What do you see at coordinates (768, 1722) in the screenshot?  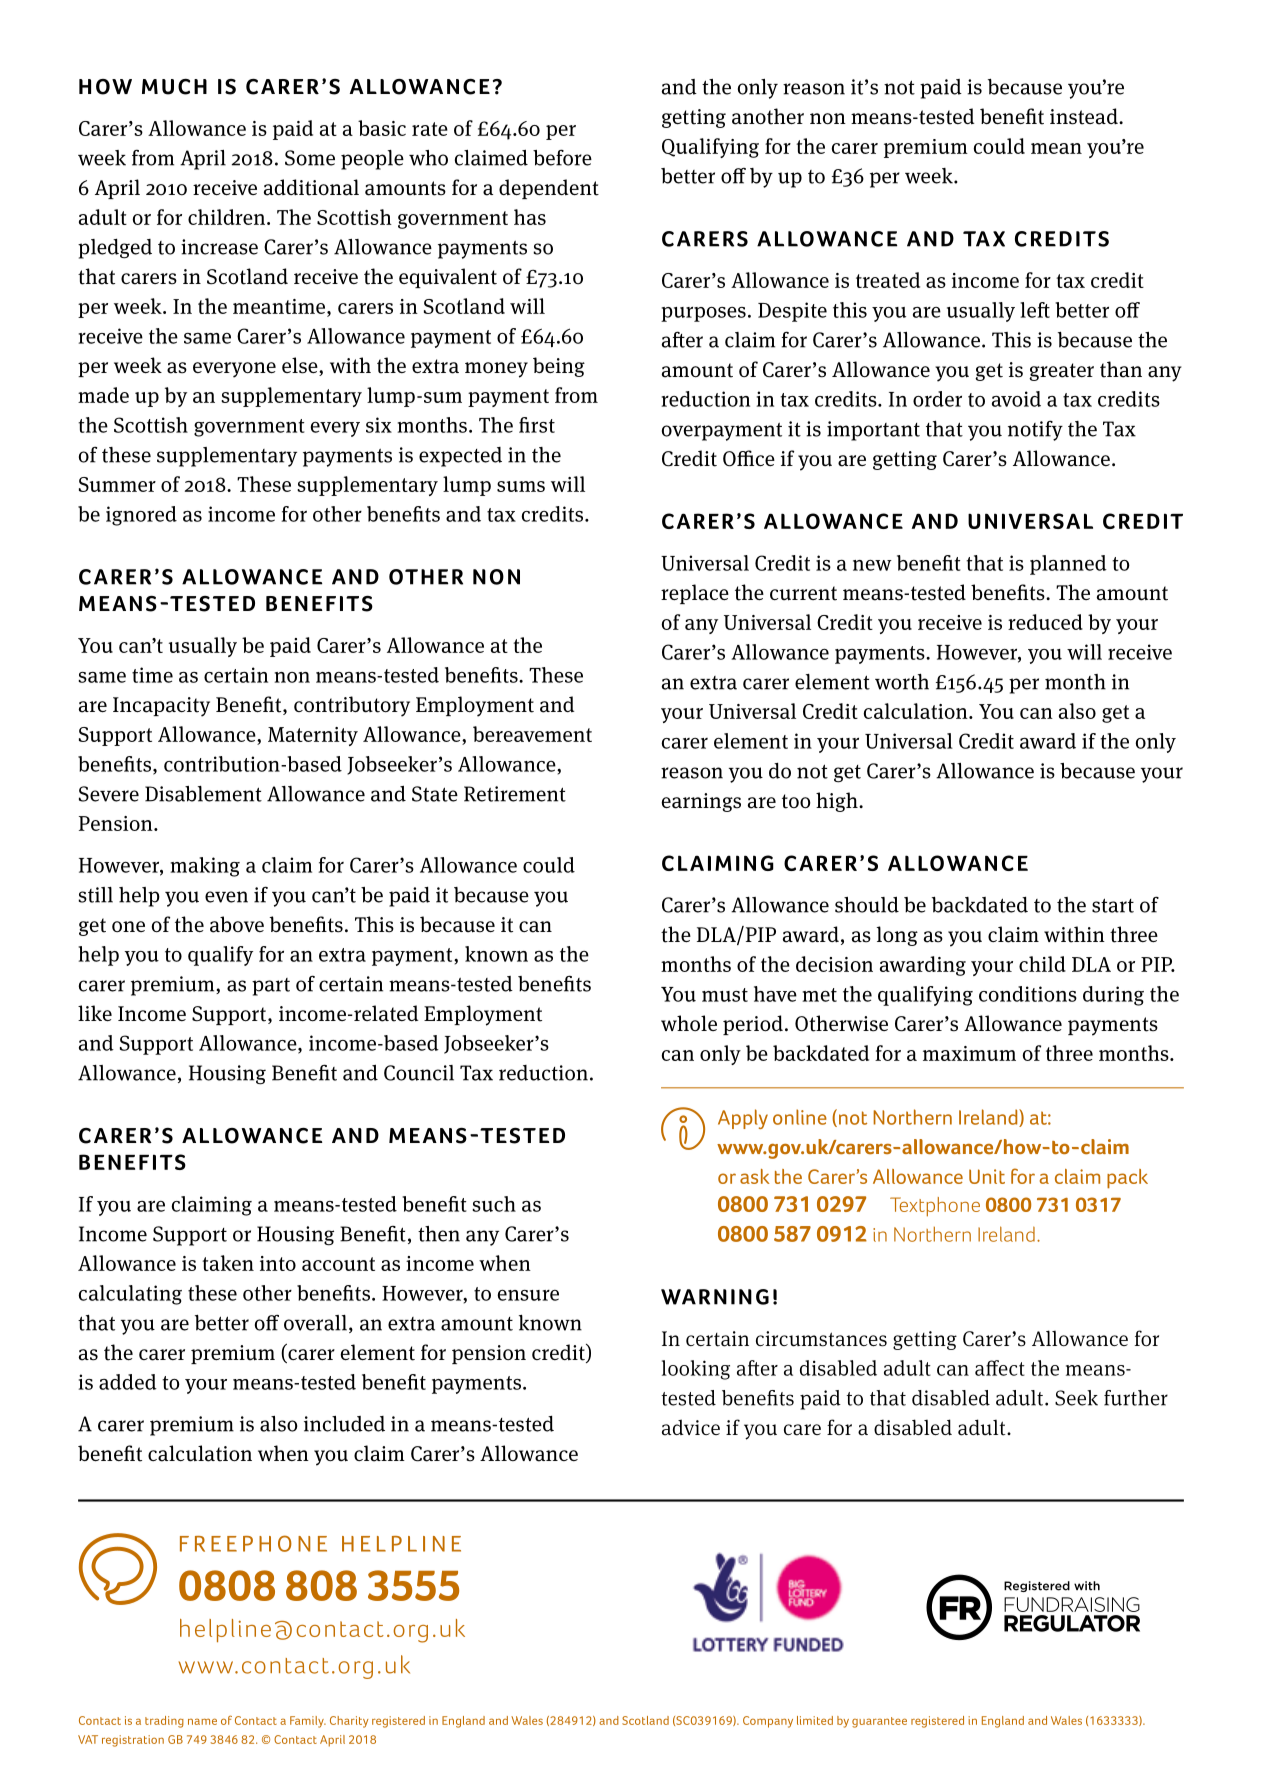 I see `Company` at bounding box center [768, 1722].
